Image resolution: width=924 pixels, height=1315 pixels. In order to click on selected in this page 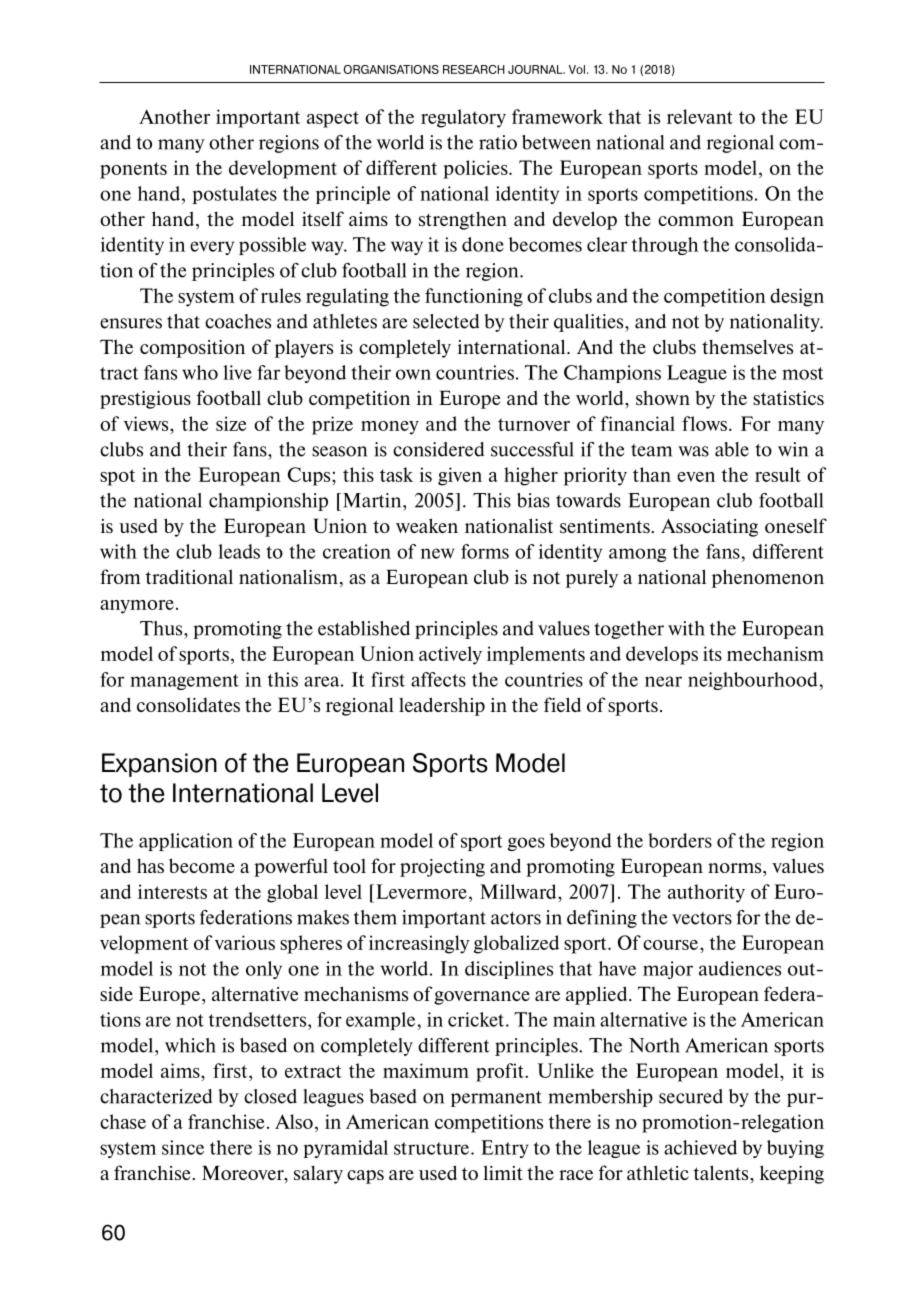, I will do `click(446, 321)`.
